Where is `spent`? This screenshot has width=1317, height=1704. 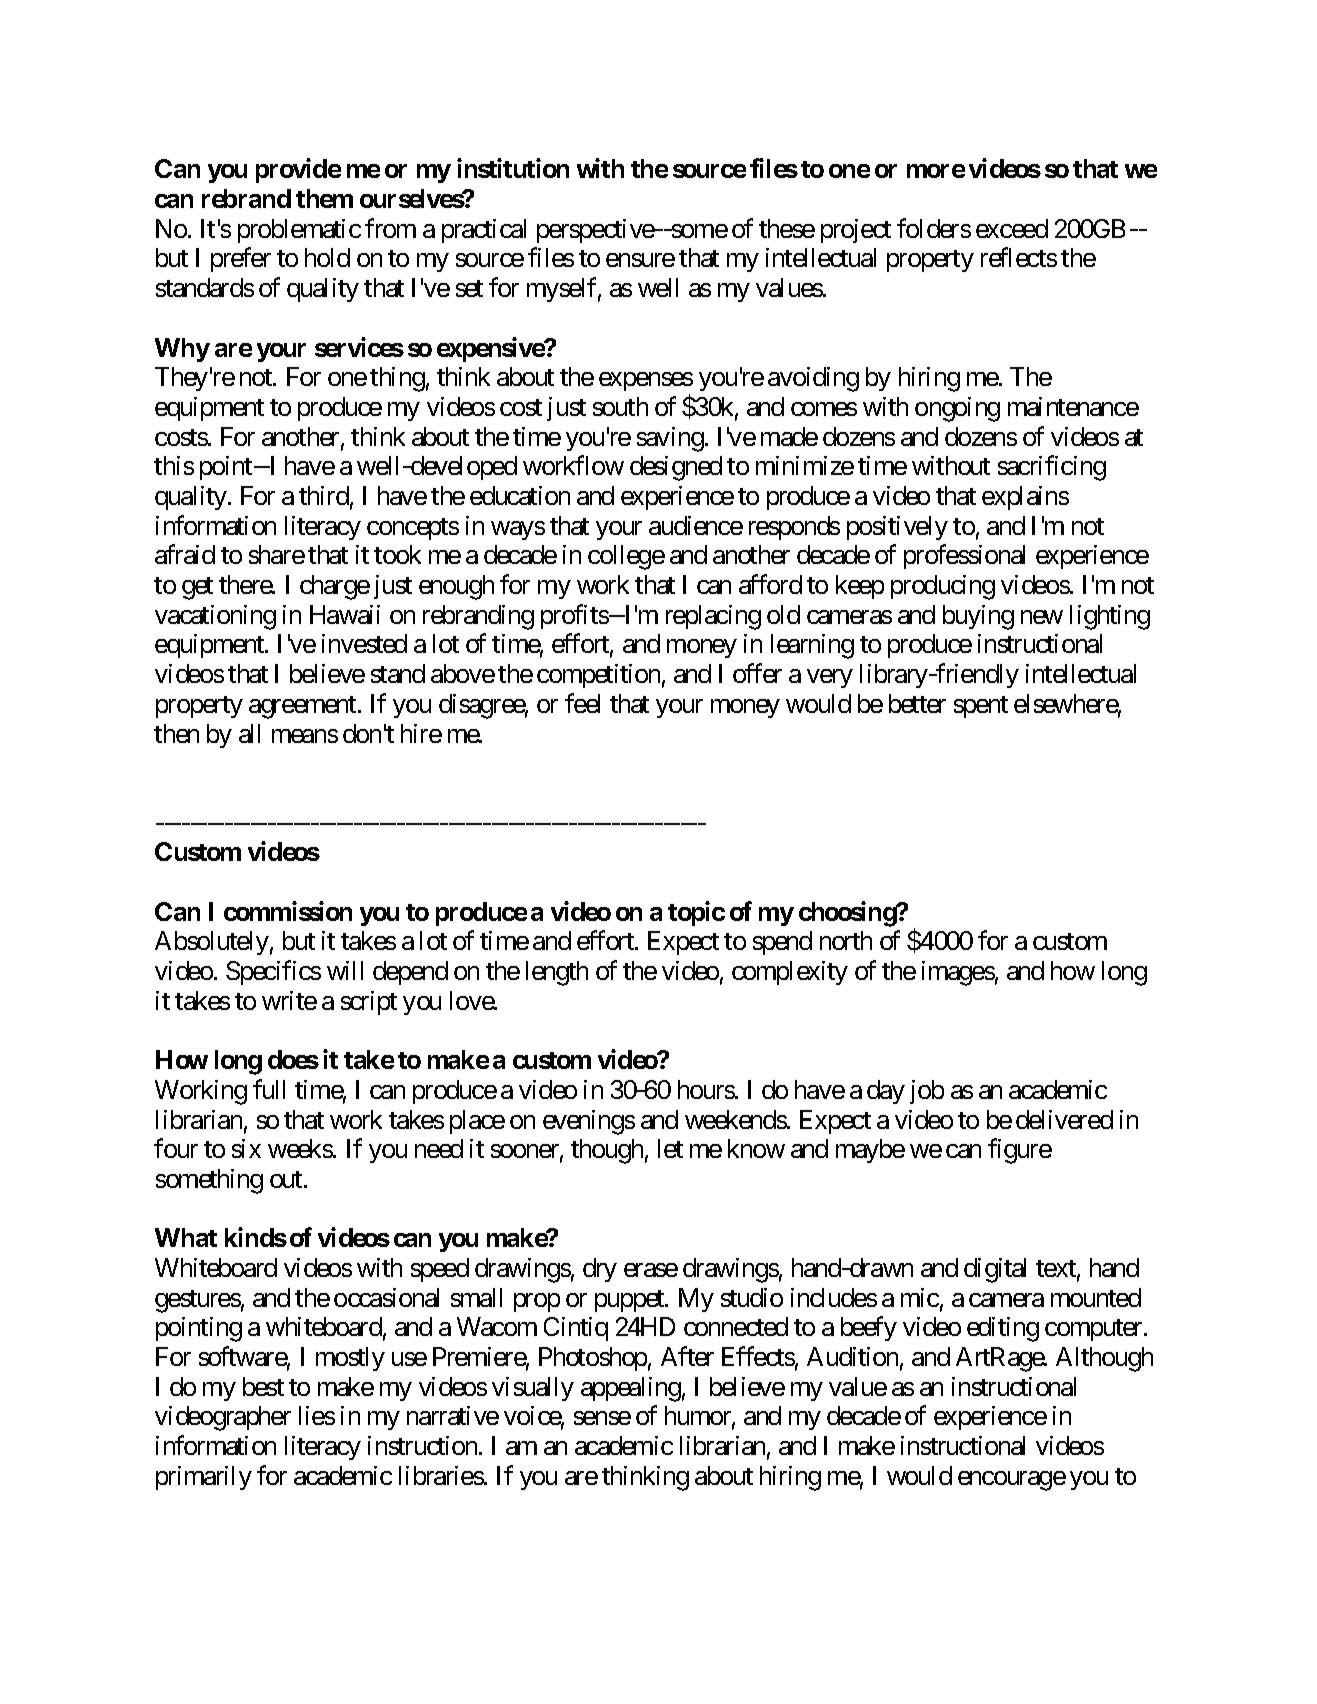 spent is located at coordinates (981, 707).
